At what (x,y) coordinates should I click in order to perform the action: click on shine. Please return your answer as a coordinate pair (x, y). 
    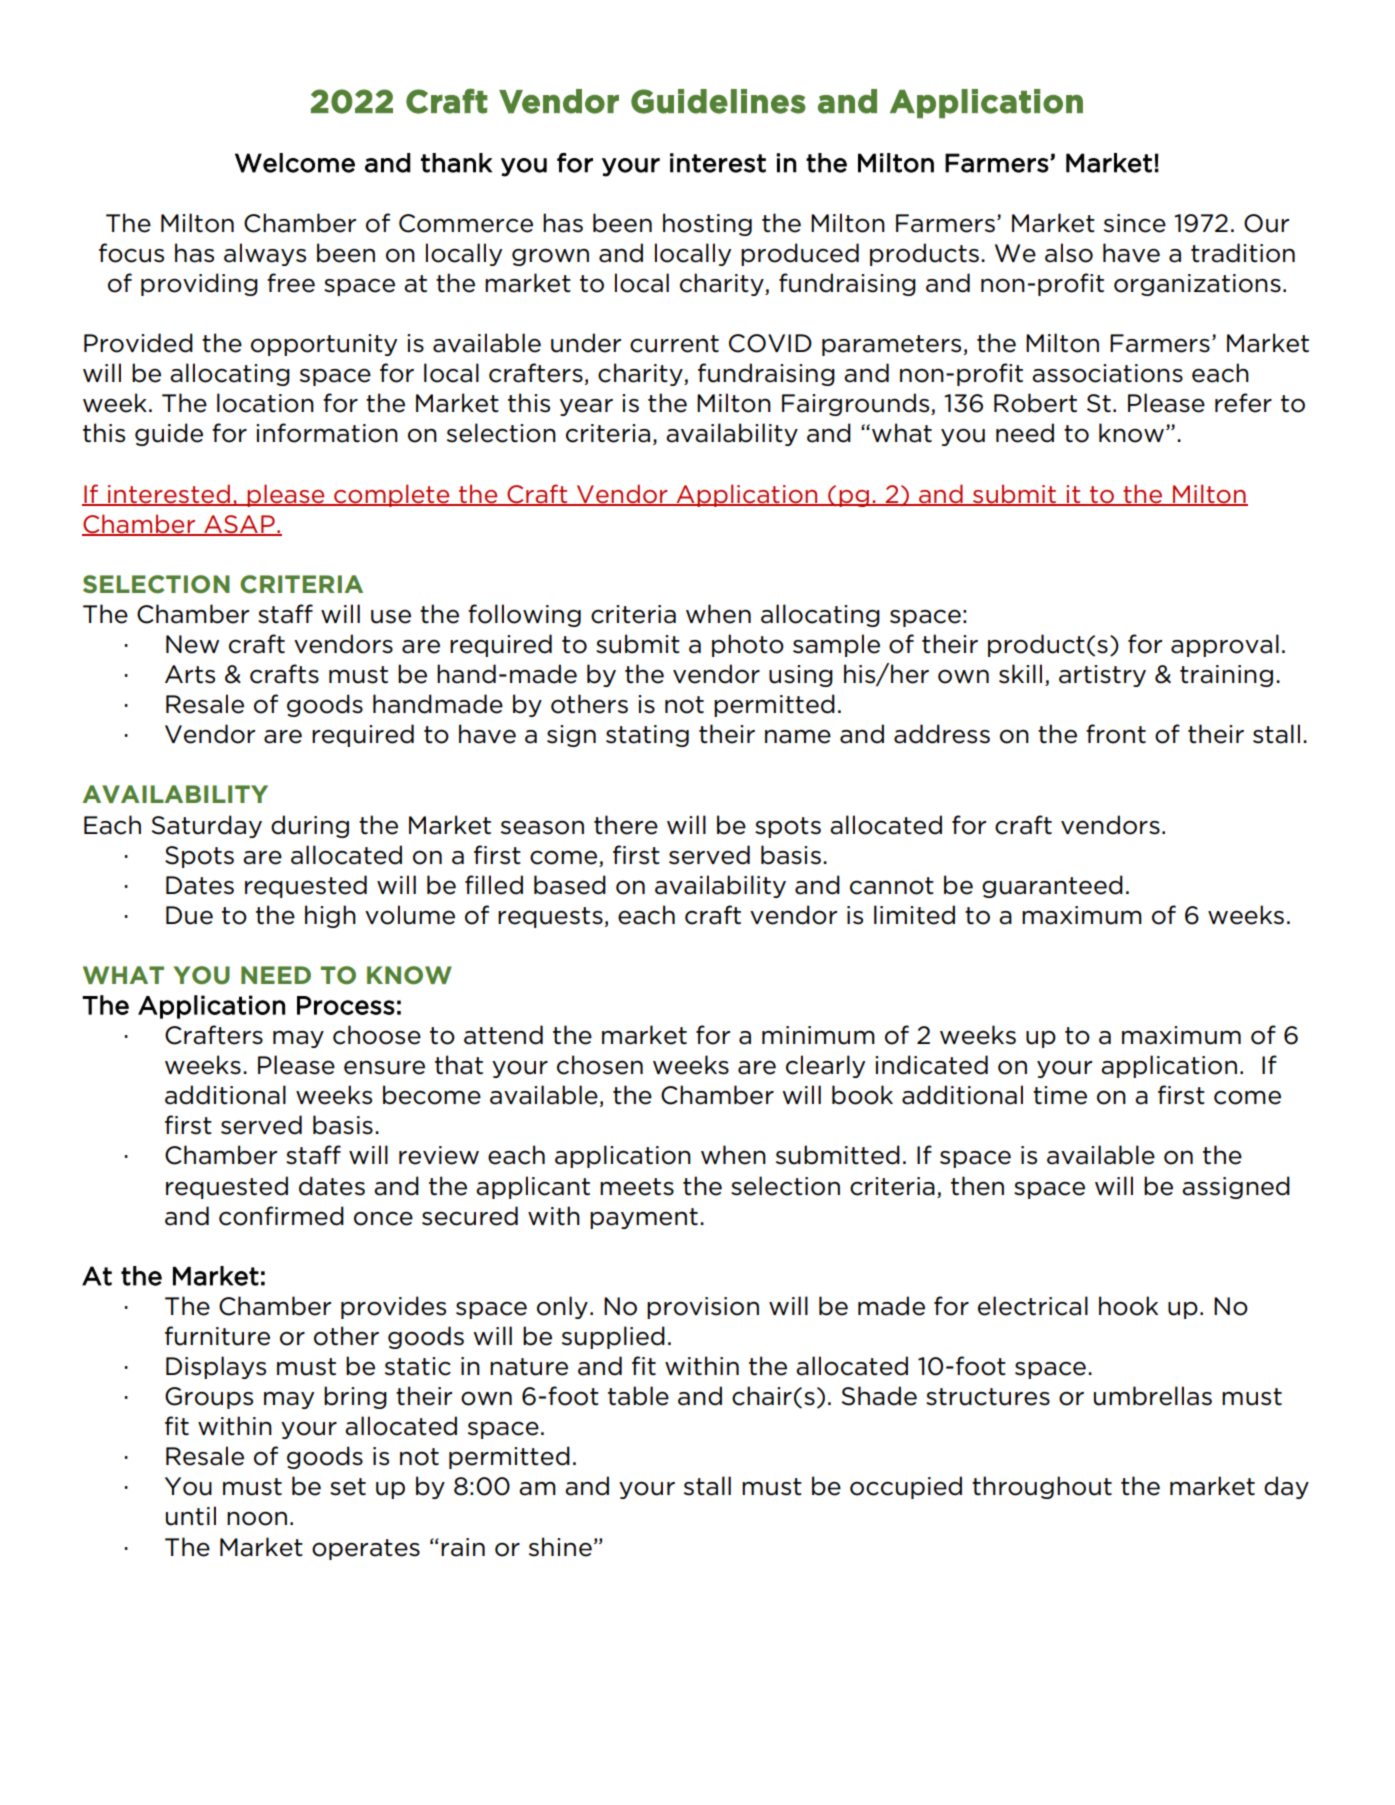
    Looking at the image, I should click on (560, 1547).
